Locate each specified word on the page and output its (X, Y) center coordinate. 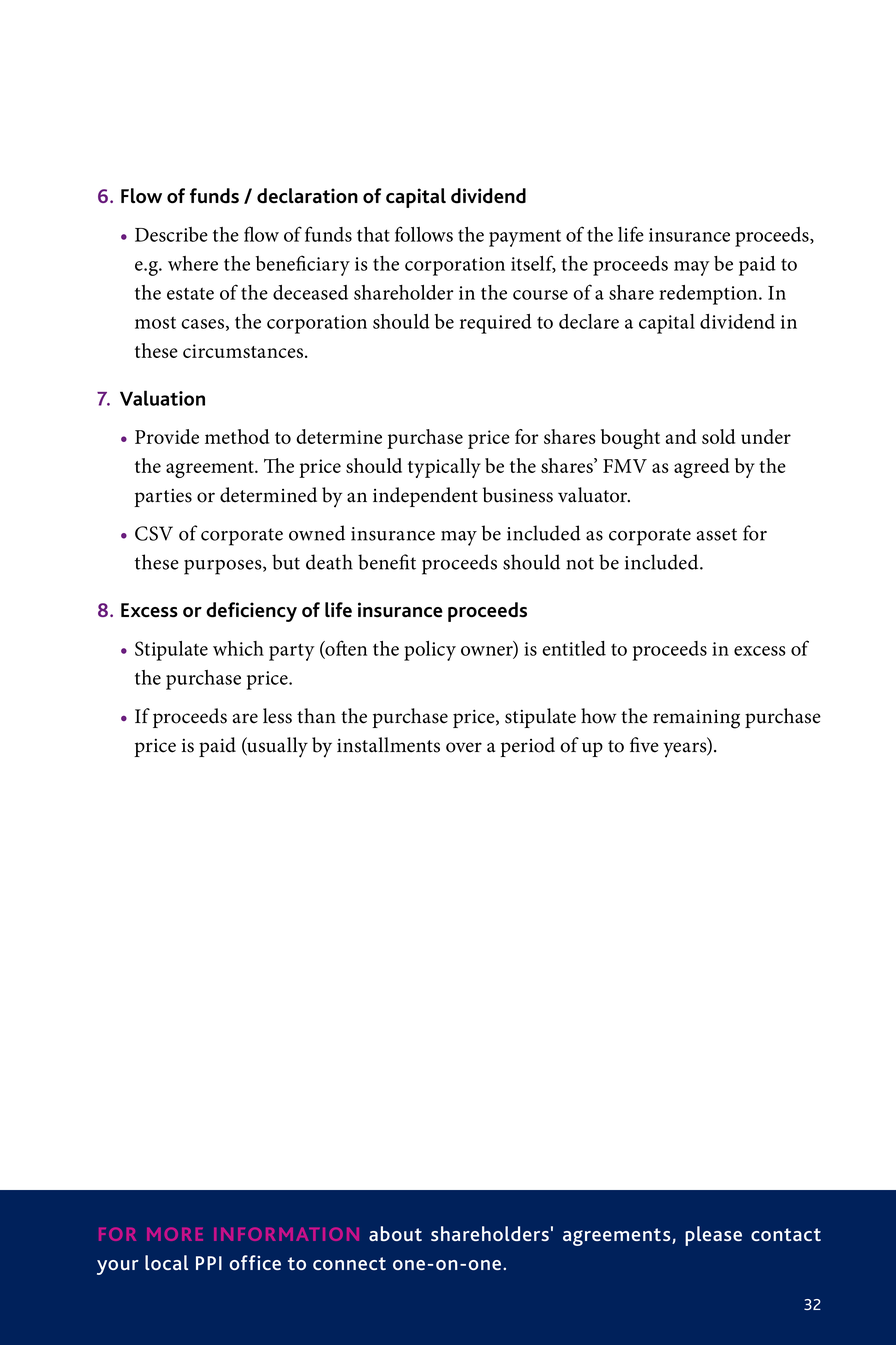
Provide (167, 436)
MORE (175, 1234)
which (238, 648)
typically (444, 468)
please (713, 1236)
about (395, 1233)
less (277, 716)
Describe (171, 234)
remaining (696, 719)
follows (424, 234)
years (686, 750)
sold (718, 436)
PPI (209, 1263)
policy (430, 651)
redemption (709, 295)
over (464, 747)
